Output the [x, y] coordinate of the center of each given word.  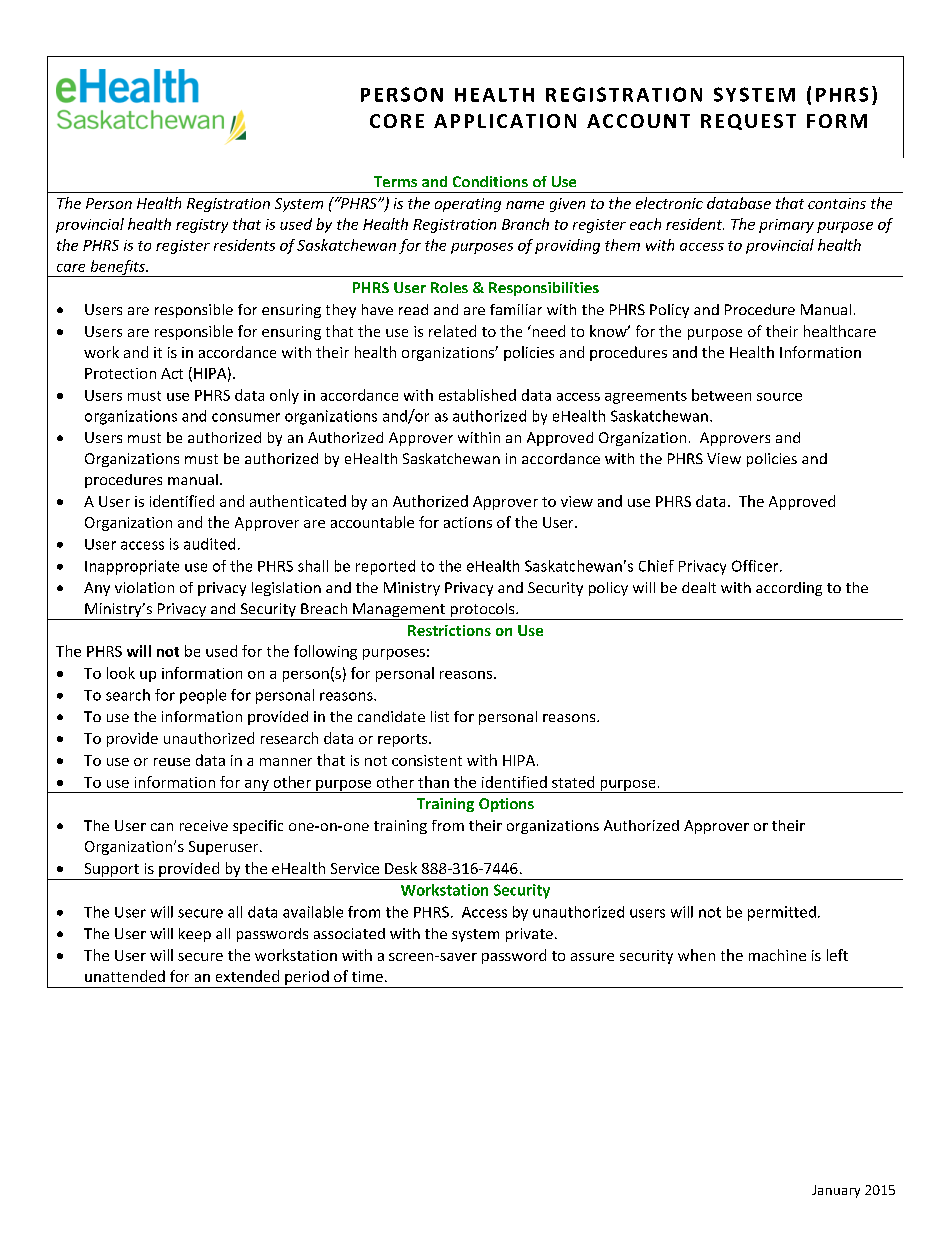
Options [506, 805]
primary [786, 226]
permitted [782, 913]
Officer [756, 566]
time [367, 976]
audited [209, 544]
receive [204, 825]
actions [468, 522]
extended [247, 976]
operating [468, 205]
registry [202, 226]
